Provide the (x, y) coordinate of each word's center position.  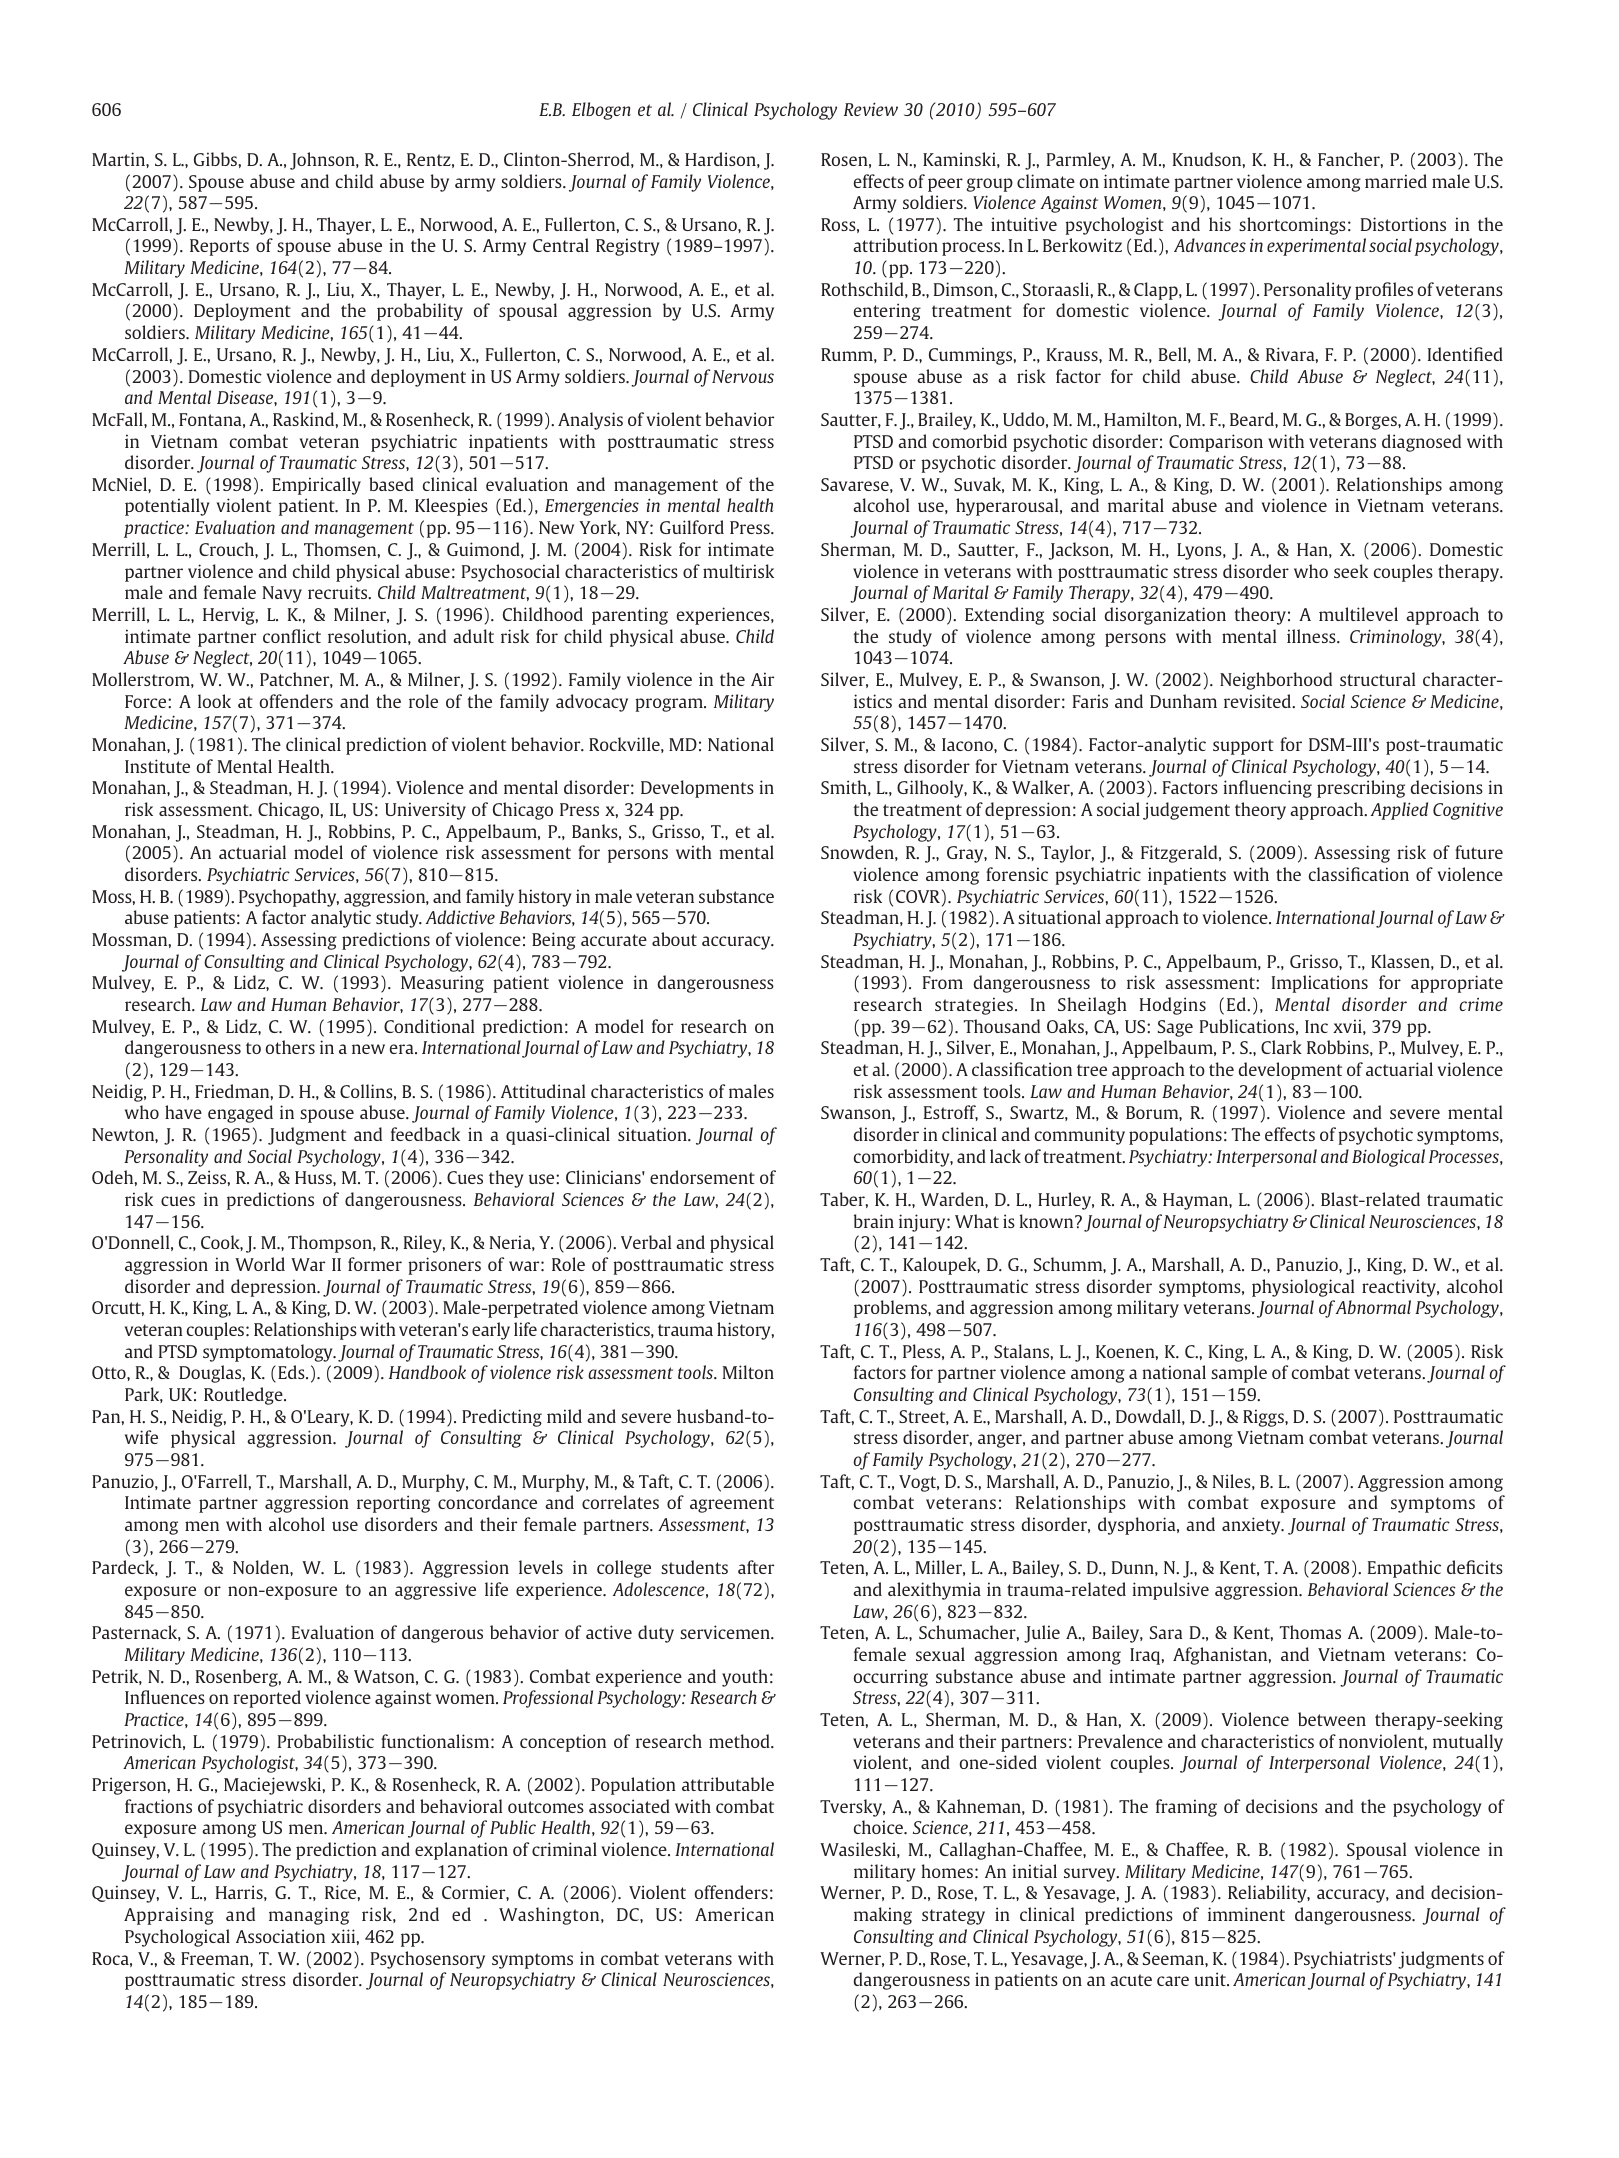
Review (871, 109)
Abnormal (1373, 1307)
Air (762, 679)
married (1396, 181)
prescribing (1361, 789)
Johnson (323, 161)
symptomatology (269, 1353)
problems (891, 1309)
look (214, 701)
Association (280, 1936)
